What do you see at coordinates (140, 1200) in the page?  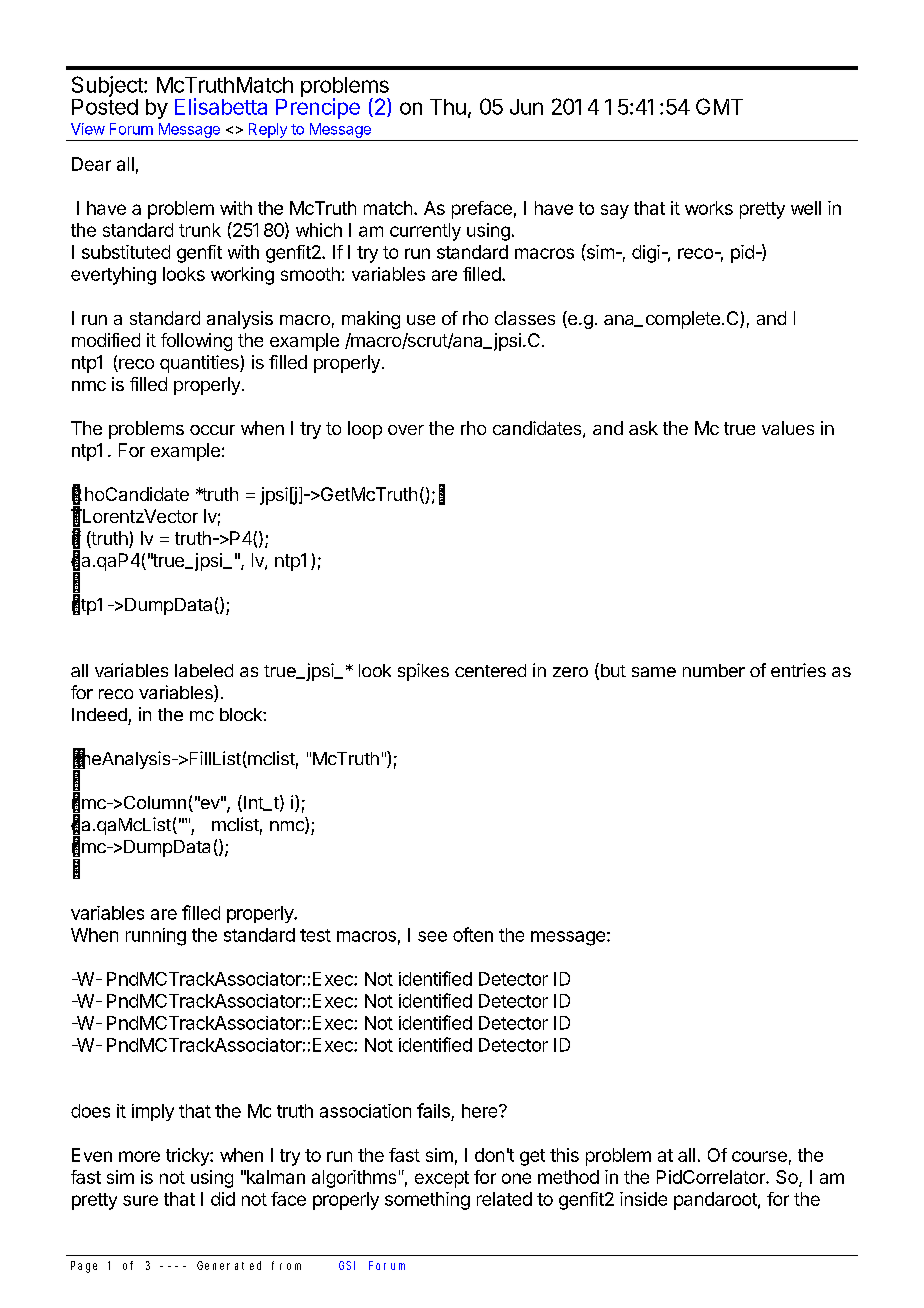 I see `sure` at bounding box center [140, 1200].
